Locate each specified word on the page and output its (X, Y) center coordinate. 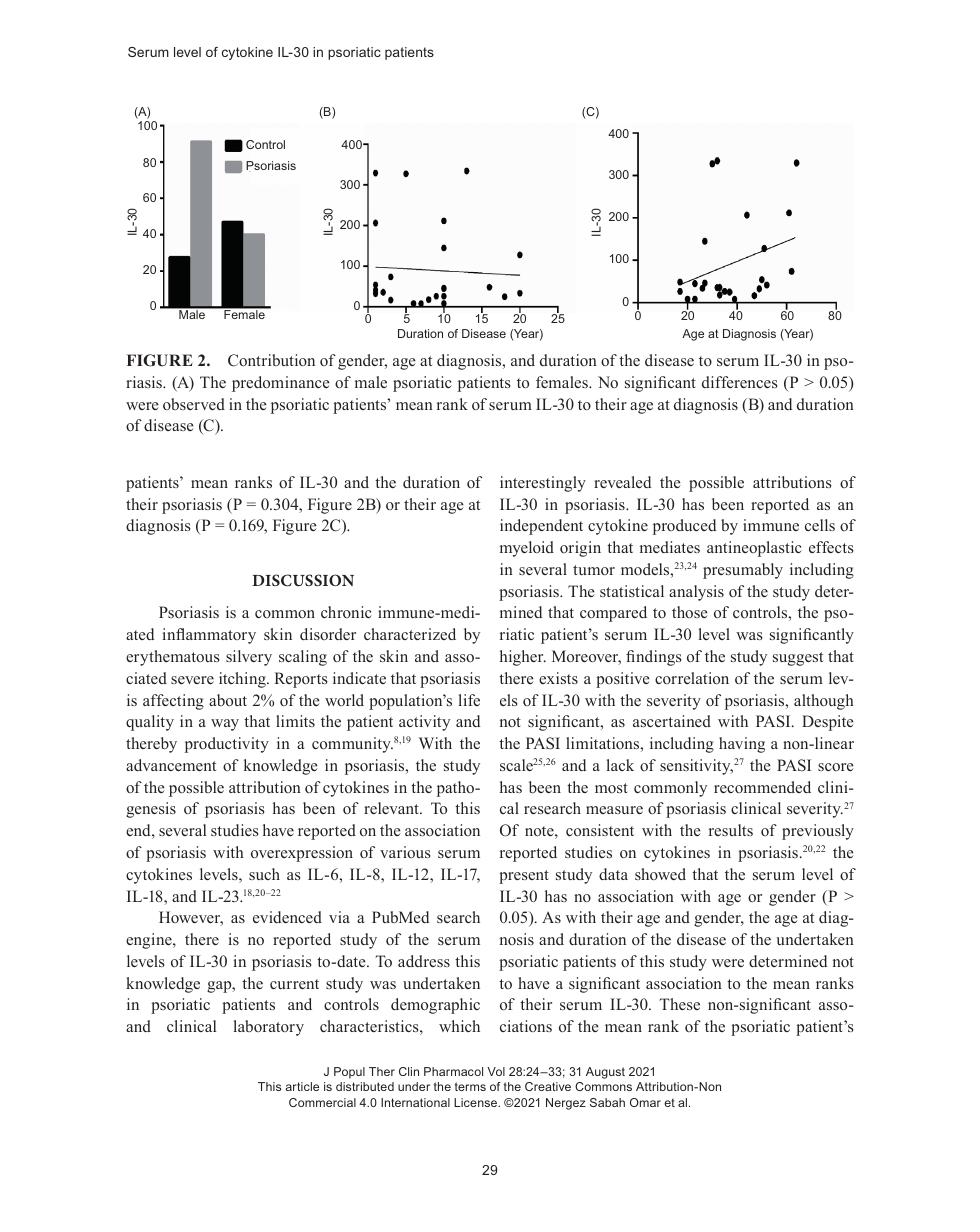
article (302, 1086)
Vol (496, 1071)
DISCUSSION (303, 580)
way (225, 725)
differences (740, 382)
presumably (743, 571)
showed (660, 874)
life (469, 700)
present (524, 877)
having (742, 745)
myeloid (527, 549)
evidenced (287, 917)
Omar (645, 1102)
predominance (281, 384)
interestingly (543, 484)
